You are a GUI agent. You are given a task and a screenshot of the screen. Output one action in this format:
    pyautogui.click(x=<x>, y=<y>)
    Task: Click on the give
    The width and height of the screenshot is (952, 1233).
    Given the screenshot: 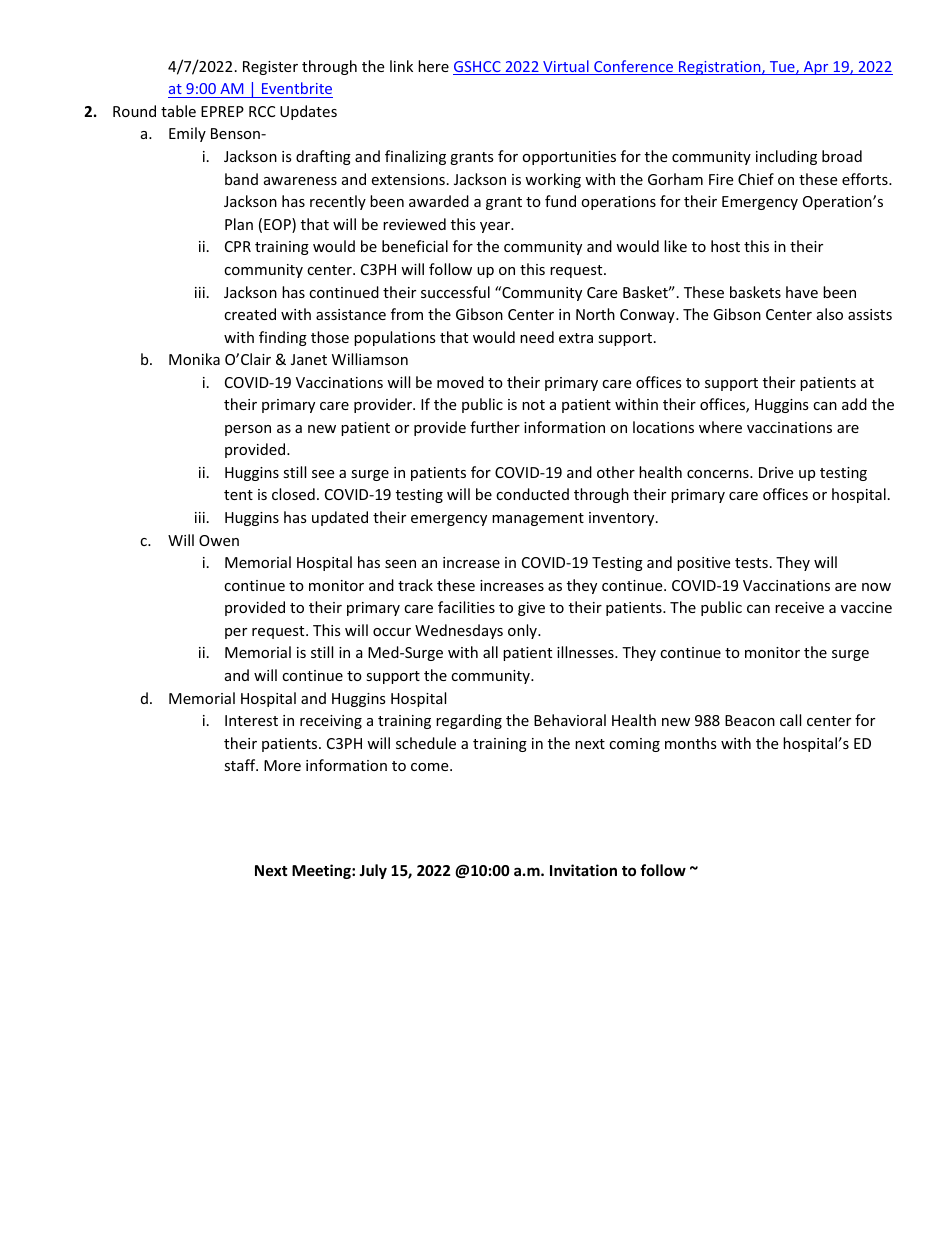 What is the action you would take?
    pyautogui.click(x=531, y=609)
